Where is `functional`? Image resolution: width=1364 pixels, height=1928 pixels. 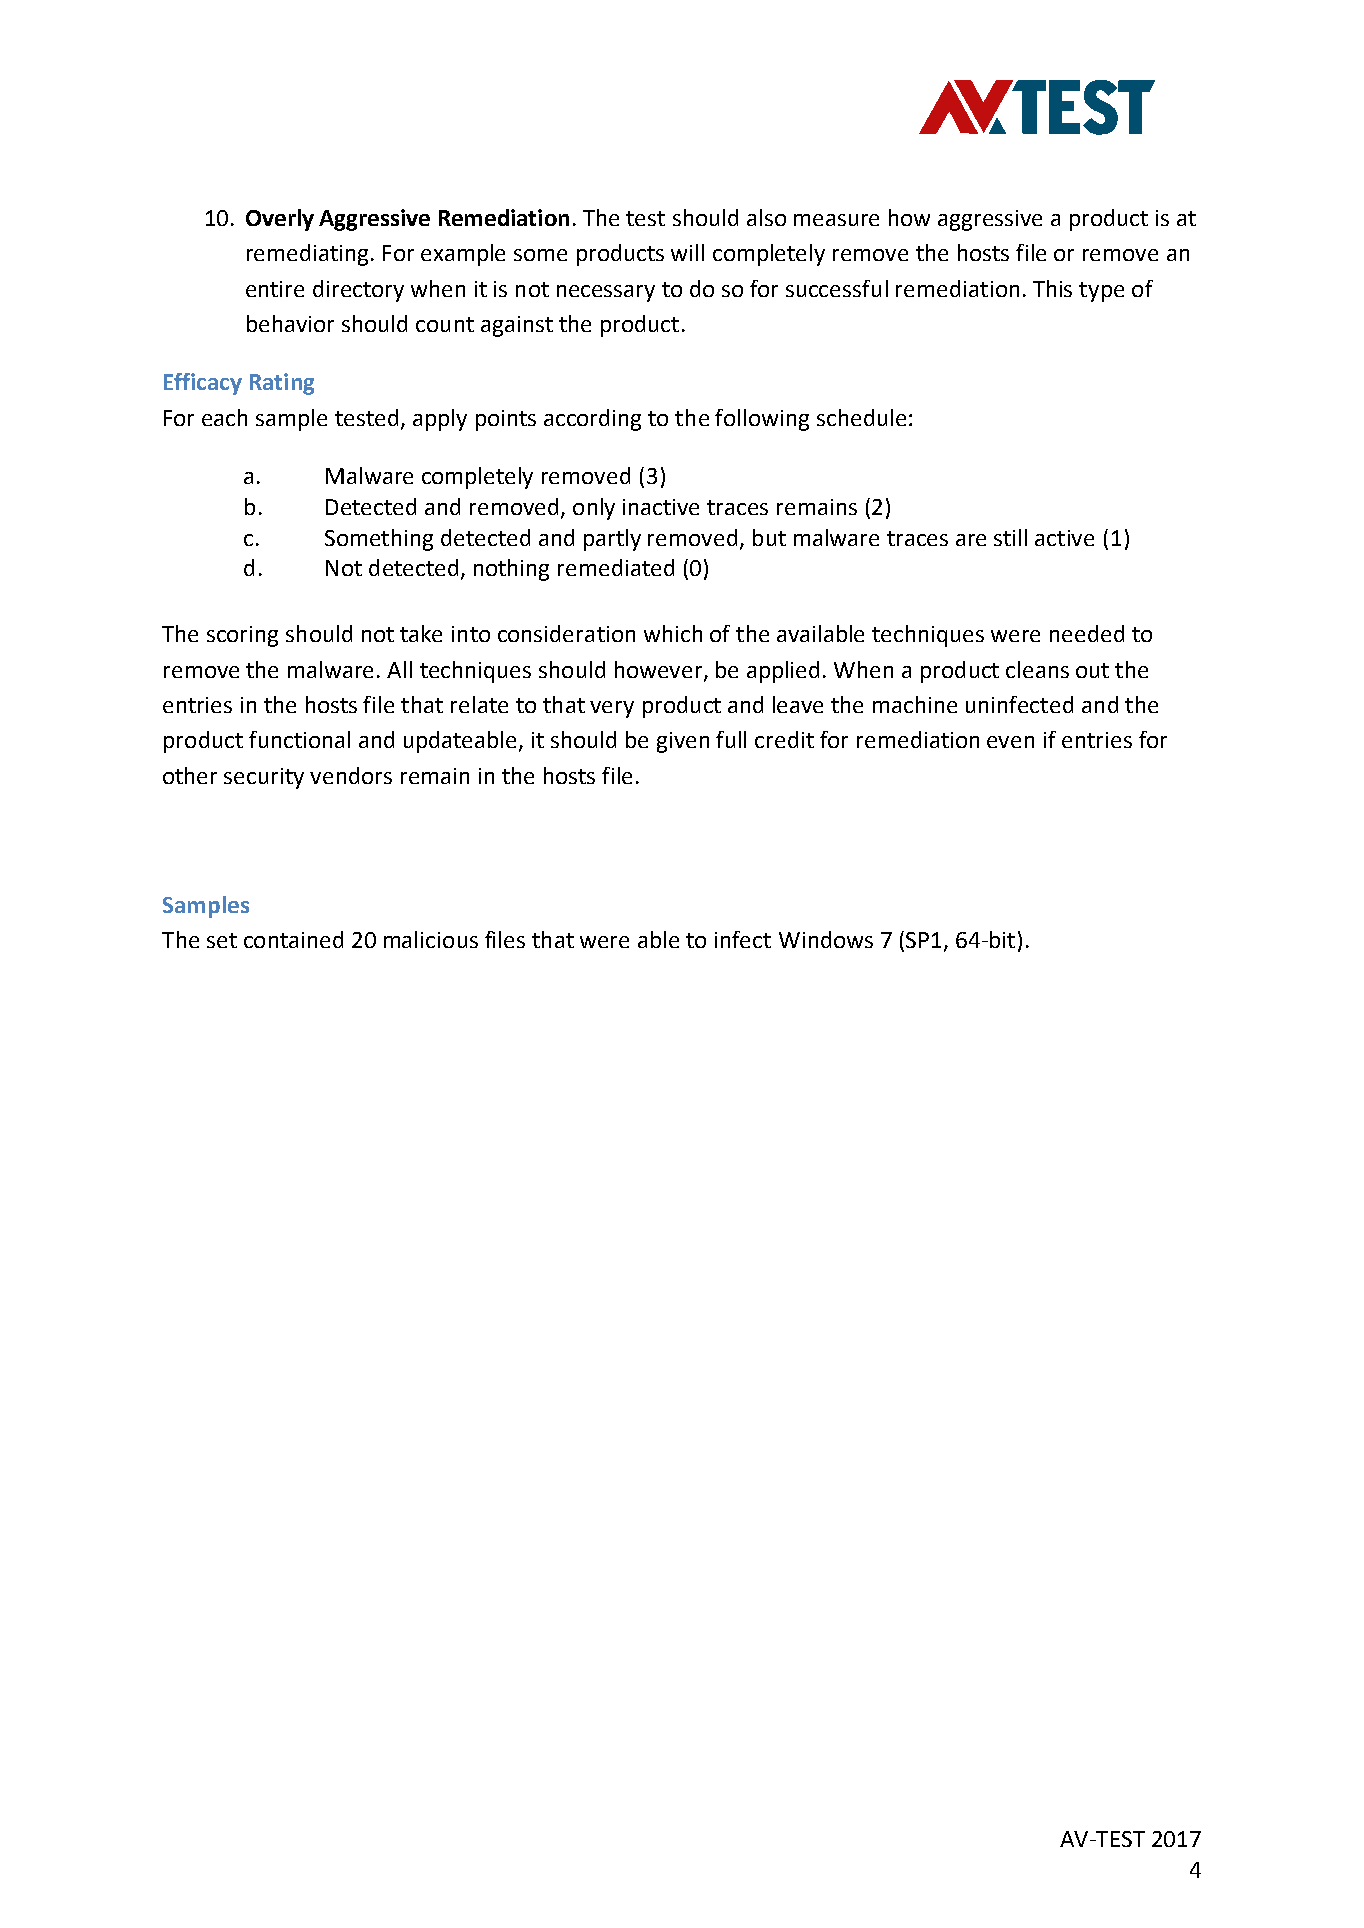 functional is located at coordinates (299, 739).
